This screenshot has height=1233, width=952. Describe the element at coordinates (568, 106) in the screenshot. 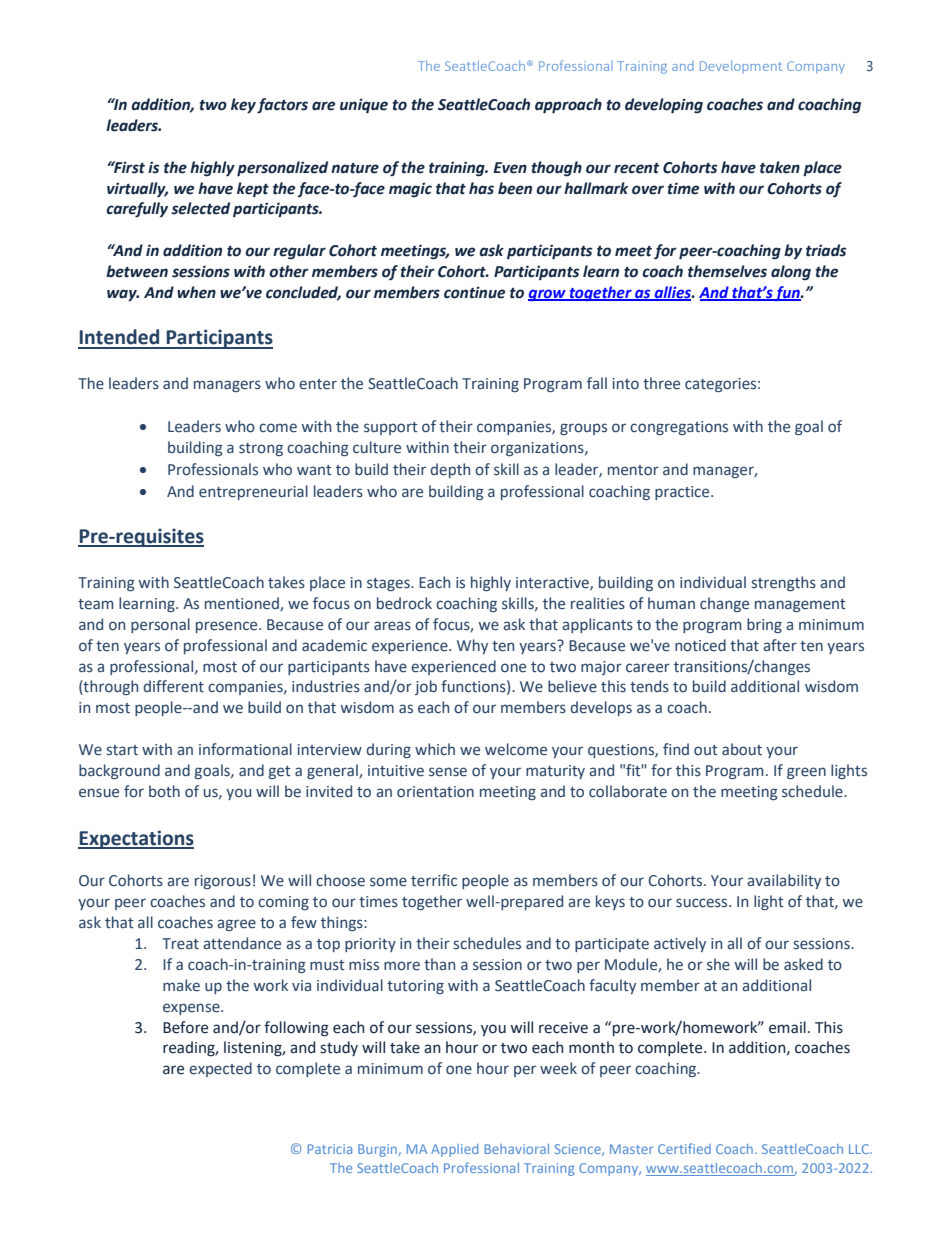

I see `approach` at that location.
